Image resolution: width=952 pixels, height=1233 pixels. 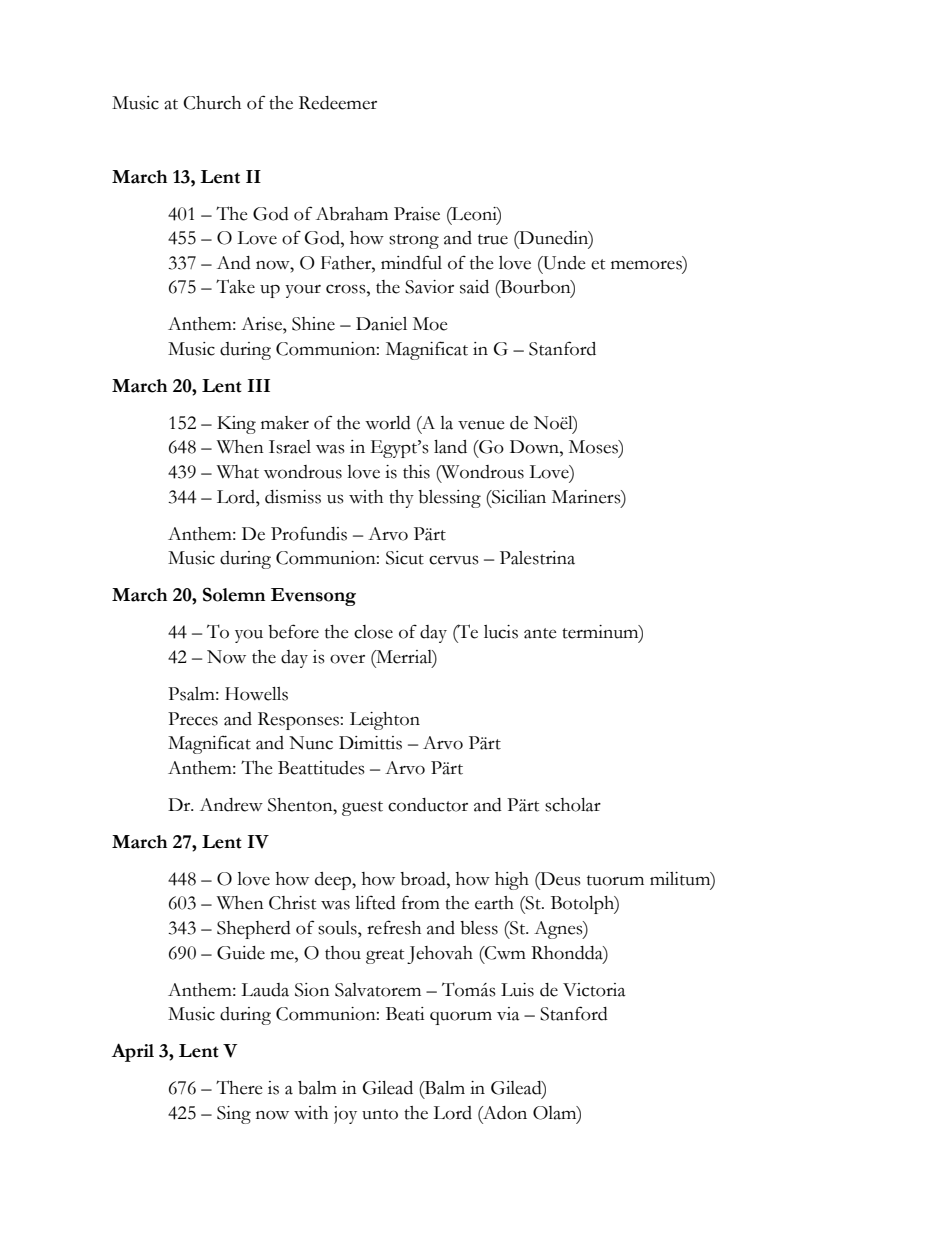 I want to click on Preces, so click(x=193, y=719).
